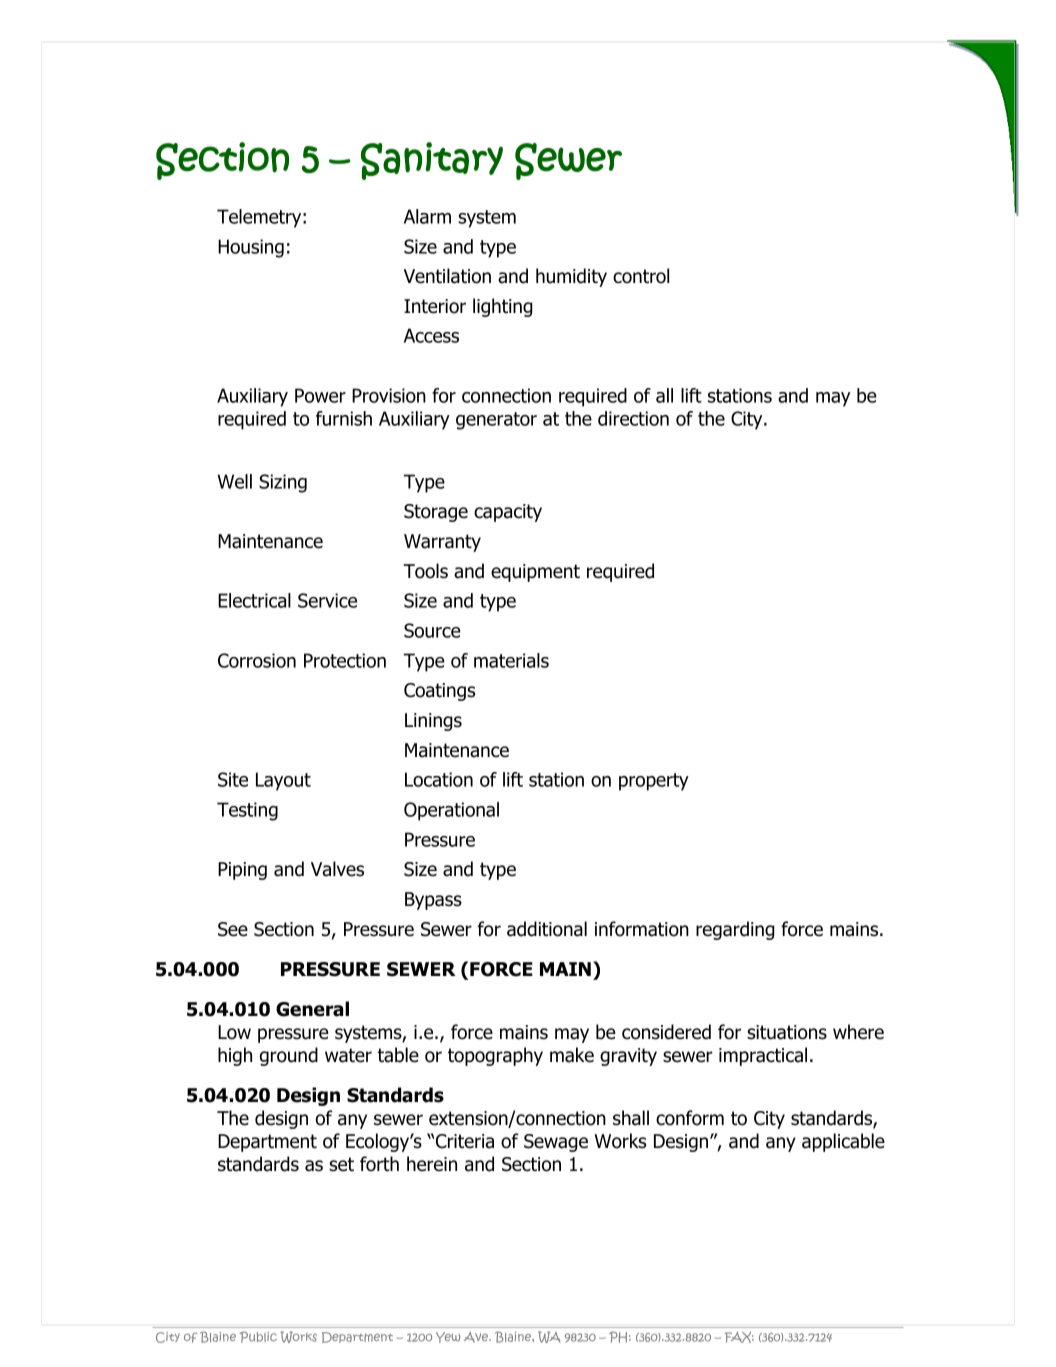 This image has width=1056, height=1367. I want to click on FAX, so click(739, 1337).
